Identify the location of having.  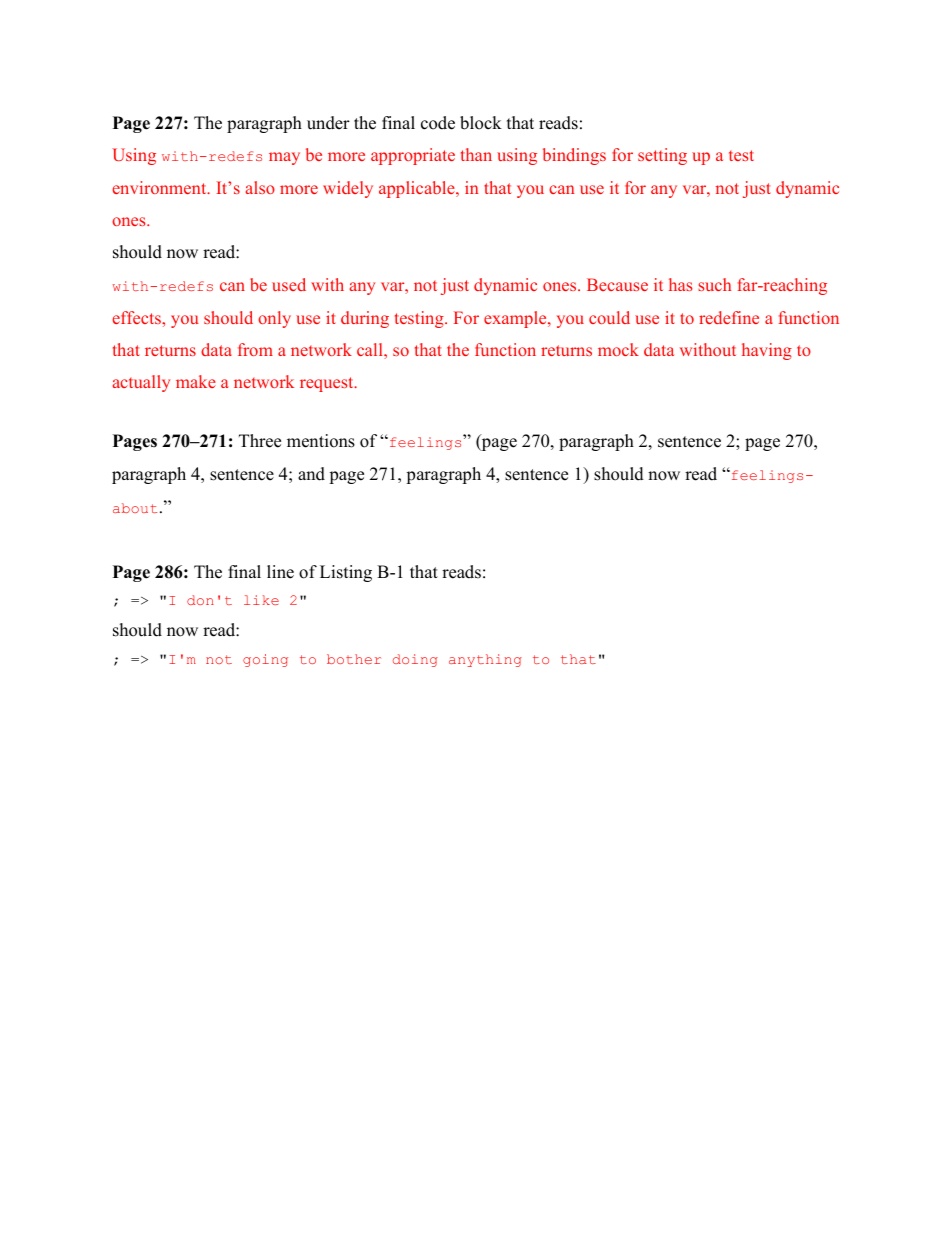
(767, 351).
